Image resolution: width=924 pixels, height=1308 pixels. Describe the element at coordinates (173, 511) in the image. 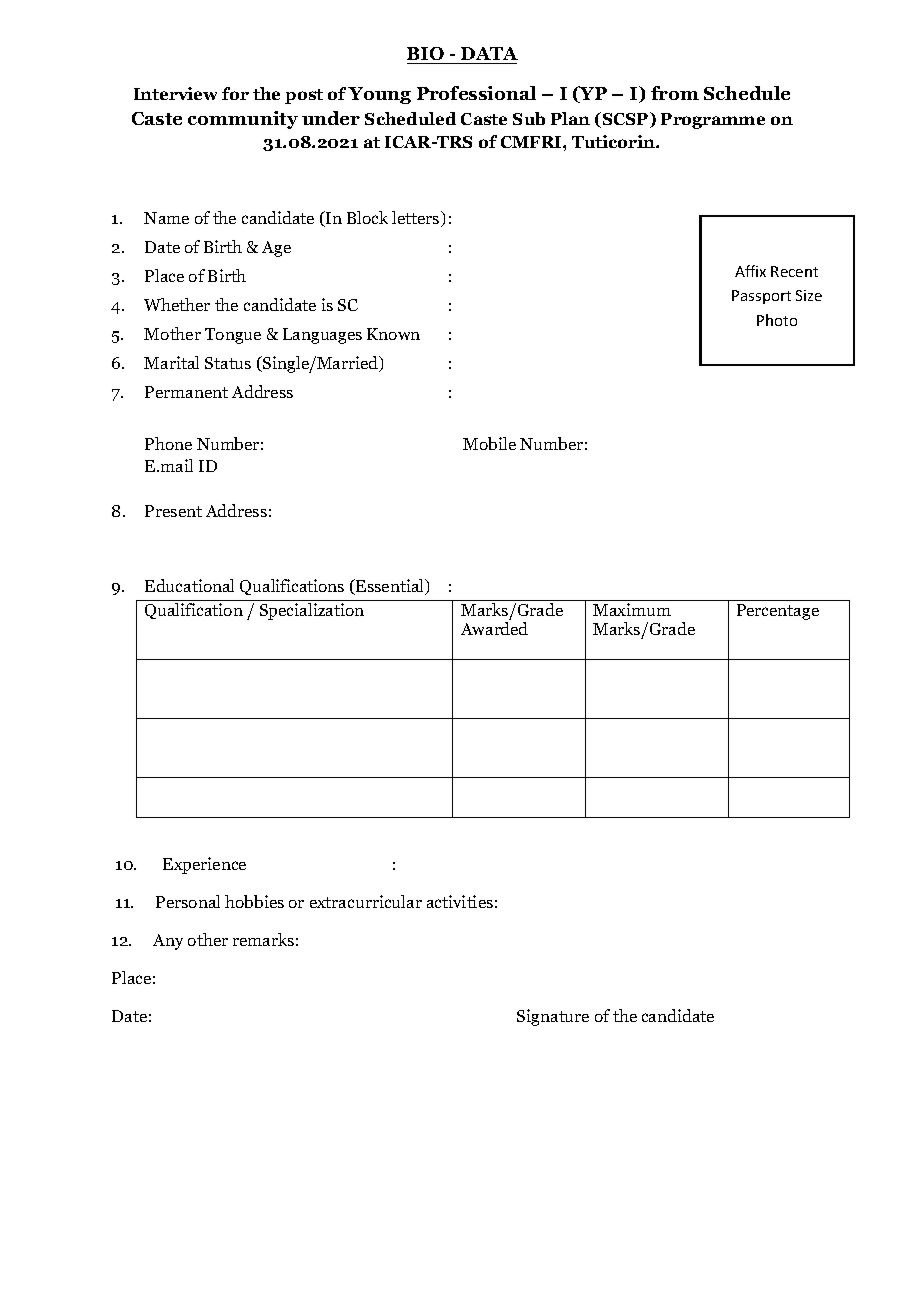

I see `Present` at that location.
